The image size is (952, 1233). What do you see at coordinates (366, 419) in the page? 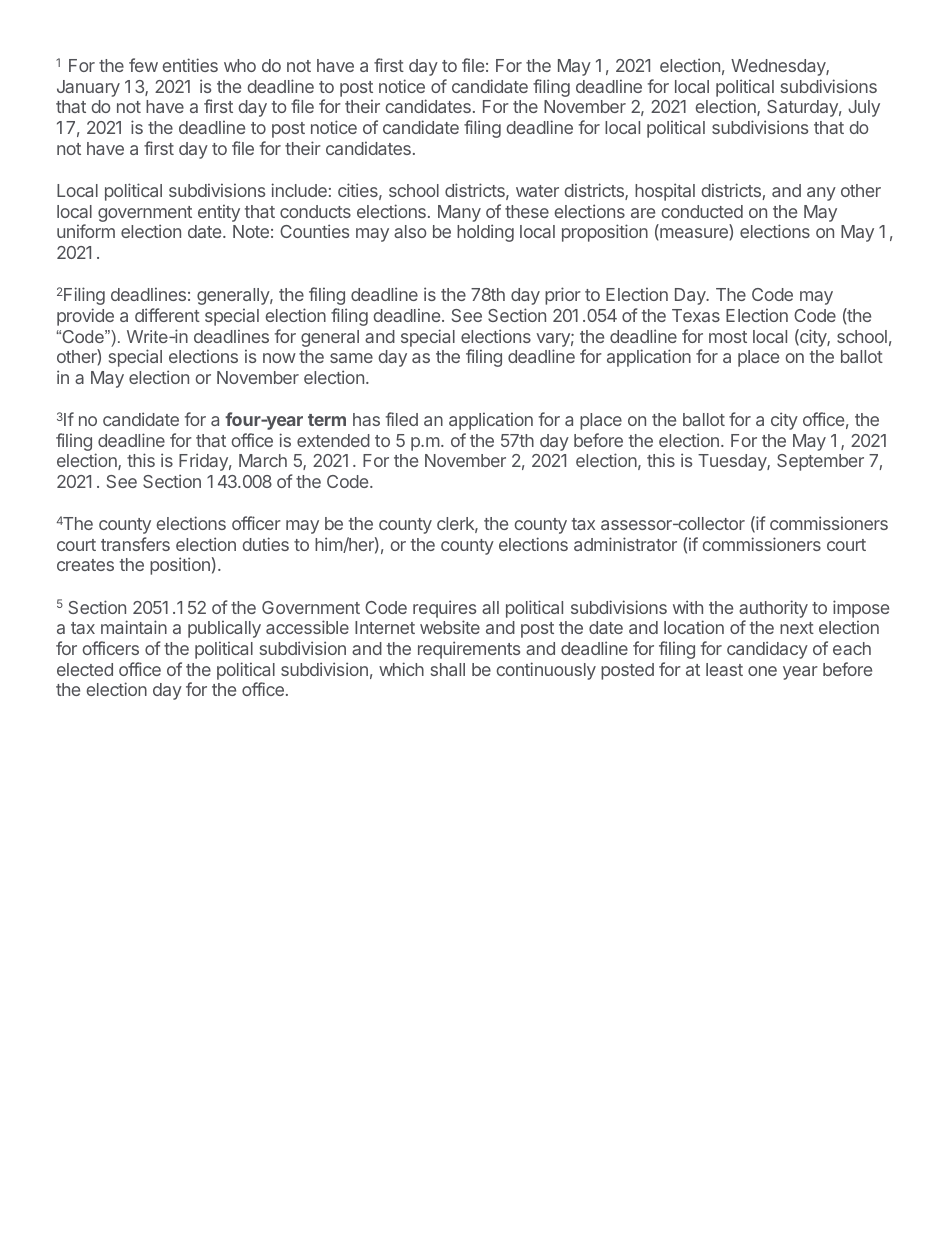
I see `has` at bounding box center [366, 419].
